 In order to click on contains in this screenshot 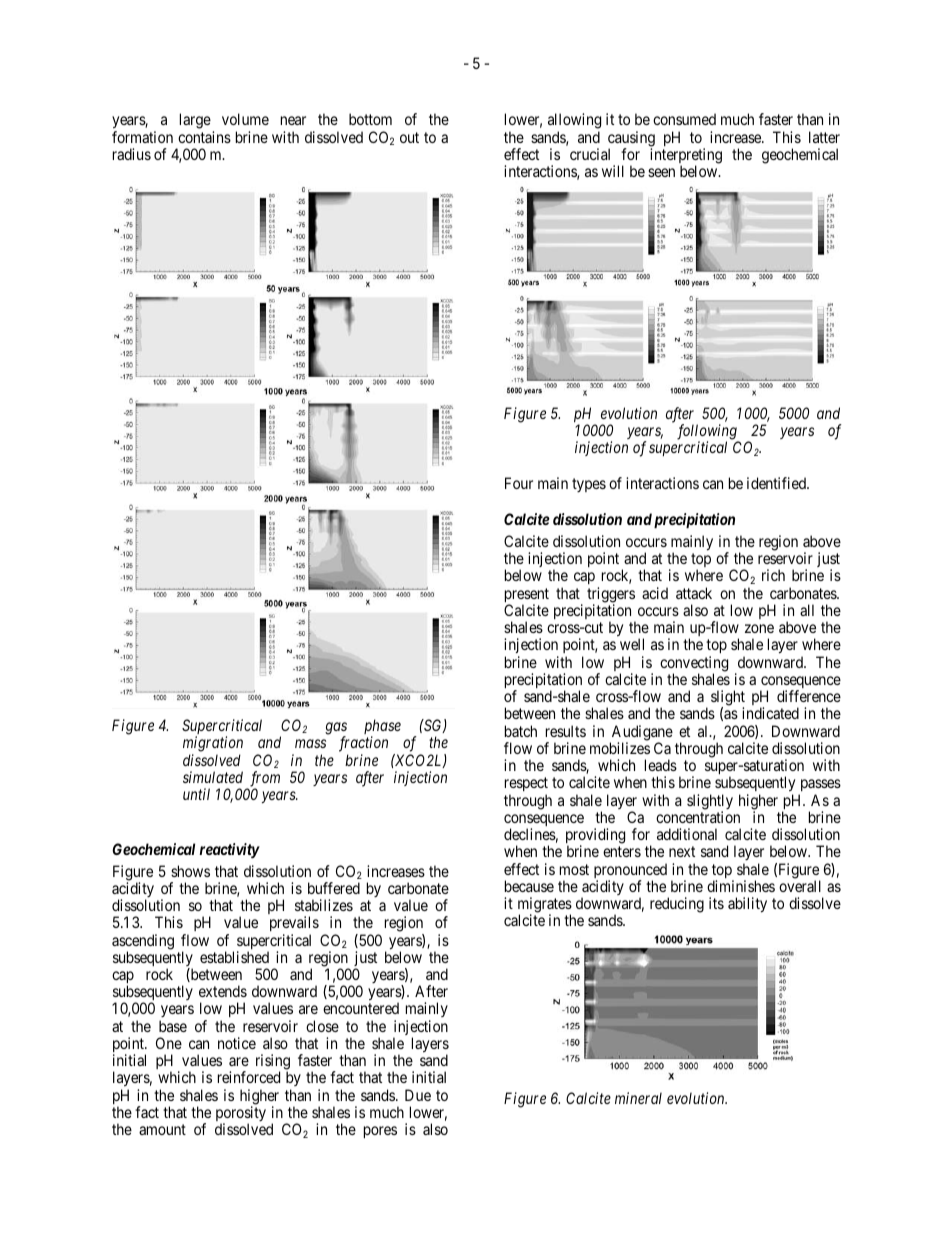, I will do `click(204, 137)`.
